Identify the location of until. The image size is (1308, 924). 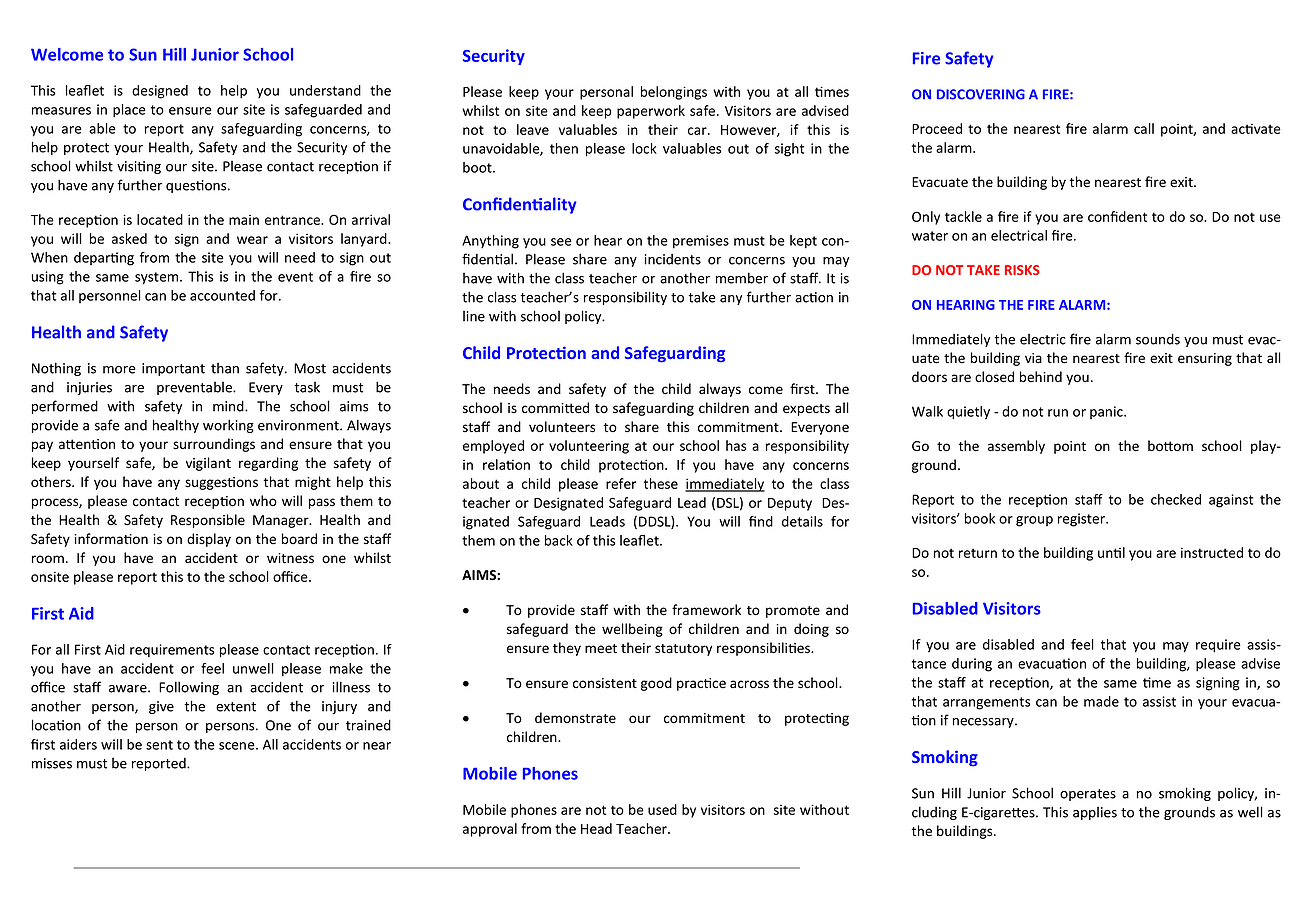
(1111, 552).
